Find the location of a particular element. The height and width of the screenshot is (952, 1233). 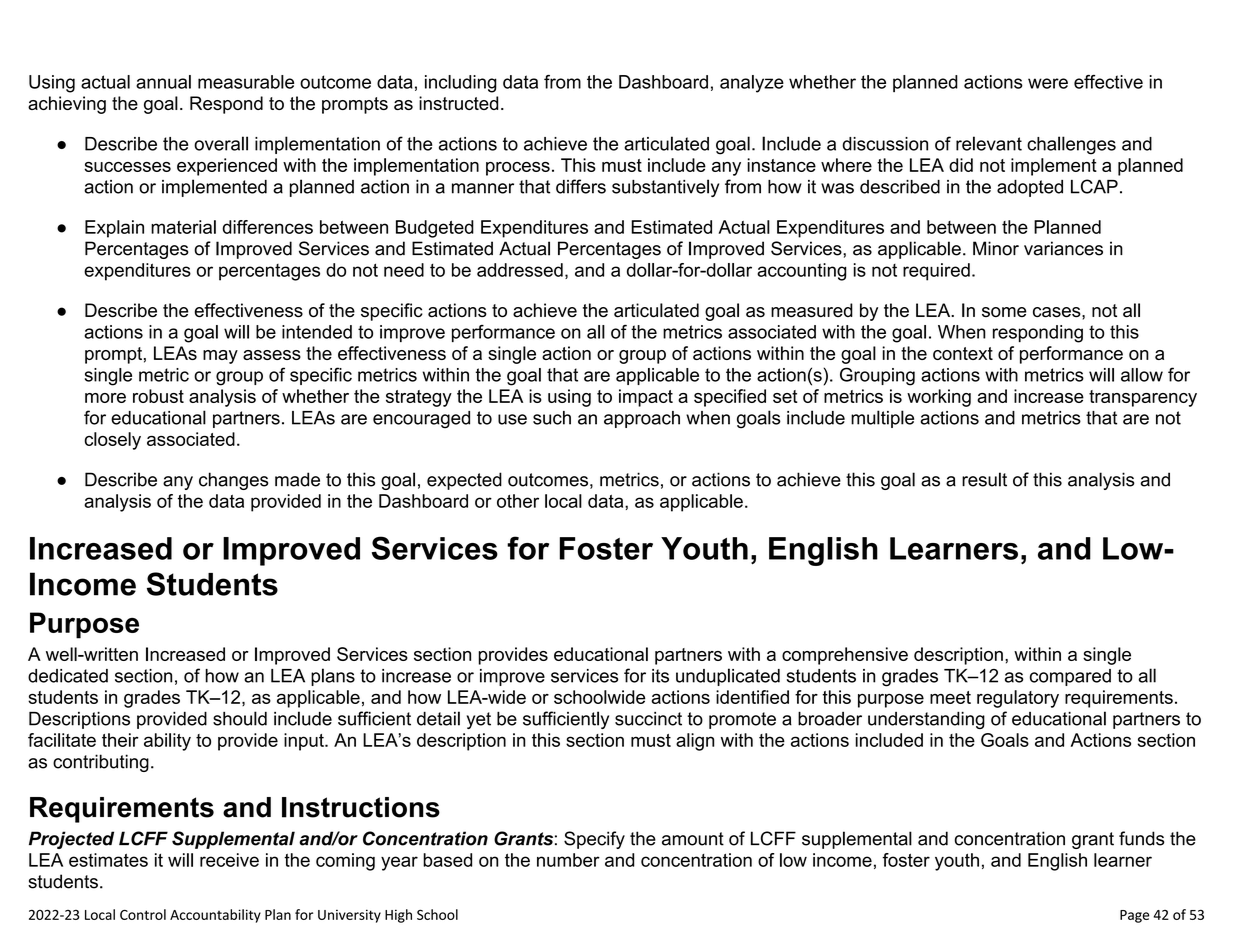

other is located at coordinates (518, 501).
